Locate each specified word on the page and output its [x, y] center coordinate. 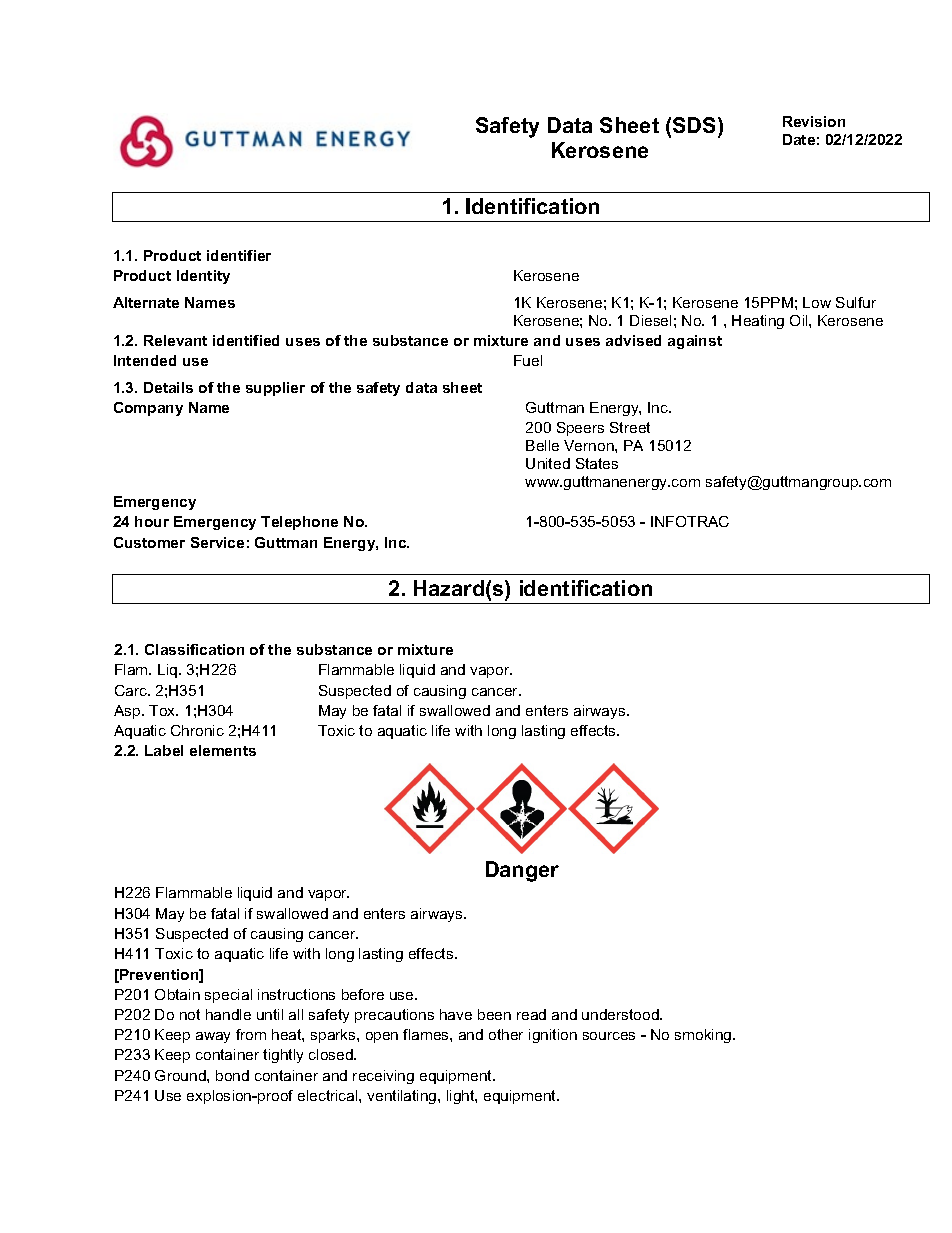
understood [621, 1014]
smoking [704, 1036]
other [506, 1034]
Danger [522, 871]
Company [148, 409]
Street [630, 427]
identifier [239, 255]
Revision [814, 121]
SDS [696, 125]
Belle [542, 445]
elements [223, 750]
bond [232, 1075]
